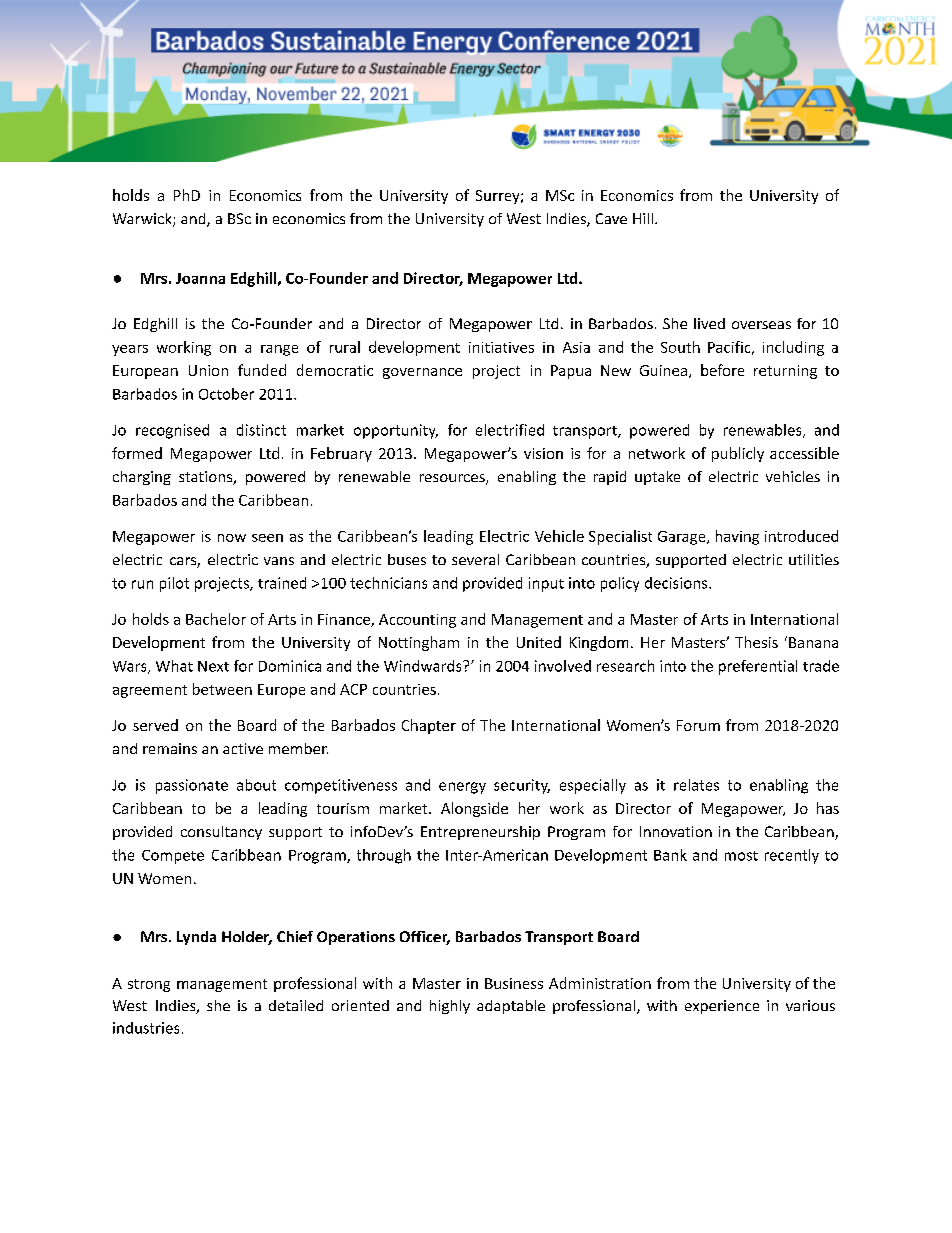 This screenshot has height=1233, width=952. What do you see at coordinates (761, 325) in the screenshot?
I see `overseas` at bounding box center [761, 325].
